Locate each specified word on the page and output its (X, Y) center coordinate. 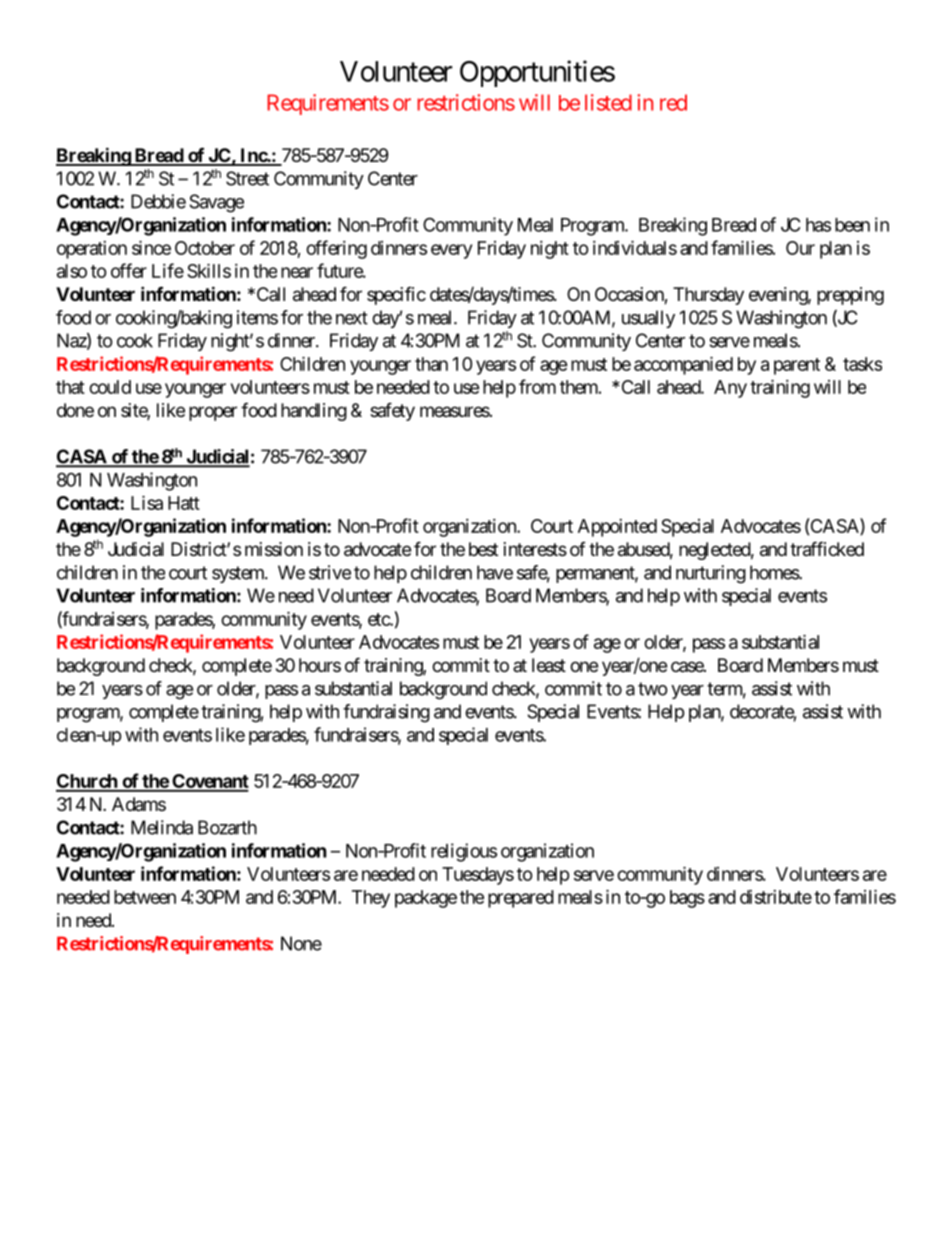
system (239, 574)
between (145, 897)
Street (247, 178)
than (431, 364)
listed (608, 102)
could (110, 387)
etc (379, 619)
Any (730, 389)
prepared (521, 899)
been (852, 225)
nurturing (711, 574)
